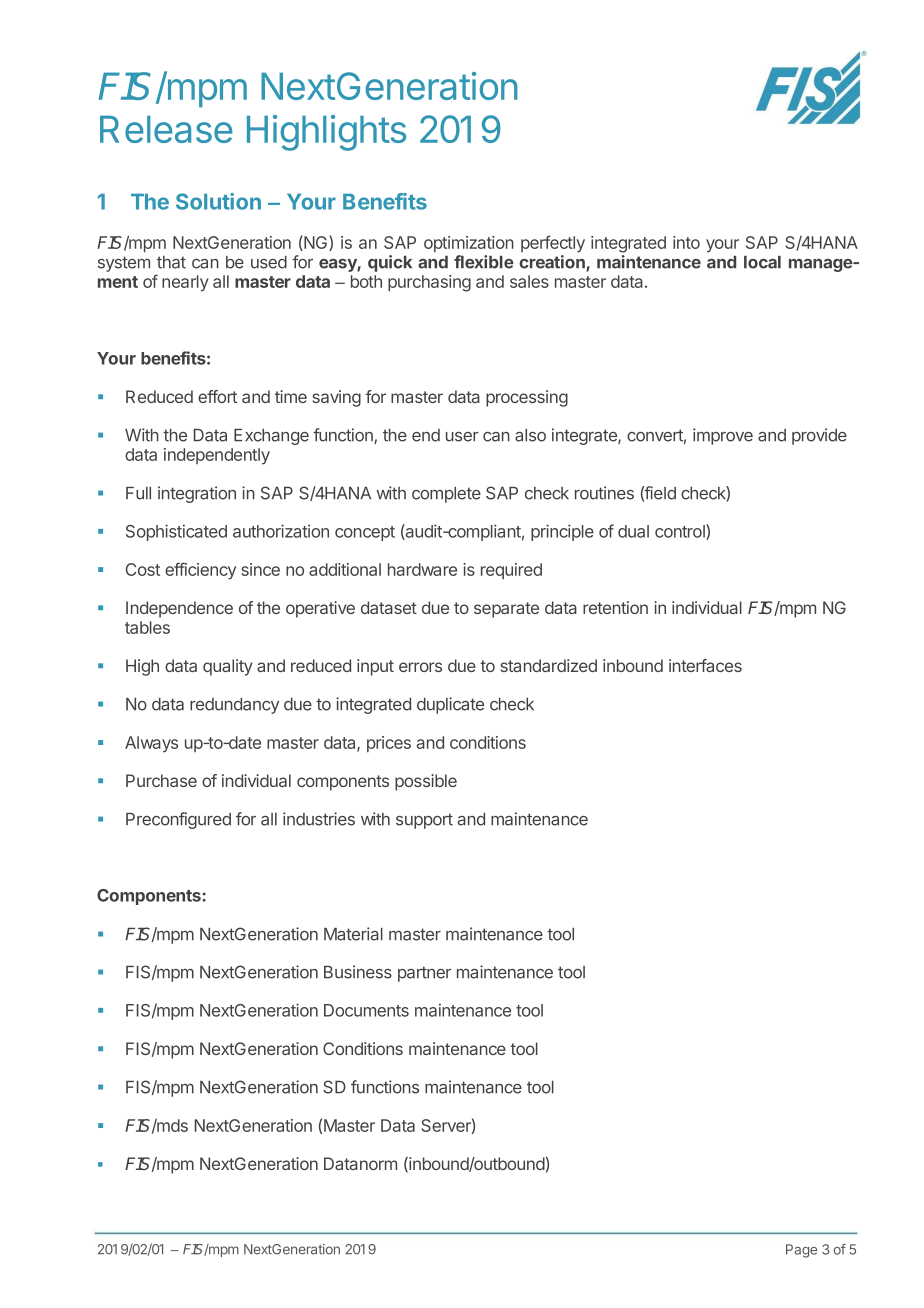 This page has width=924, height=1308. I want to click on Business, so click(358, 972).
